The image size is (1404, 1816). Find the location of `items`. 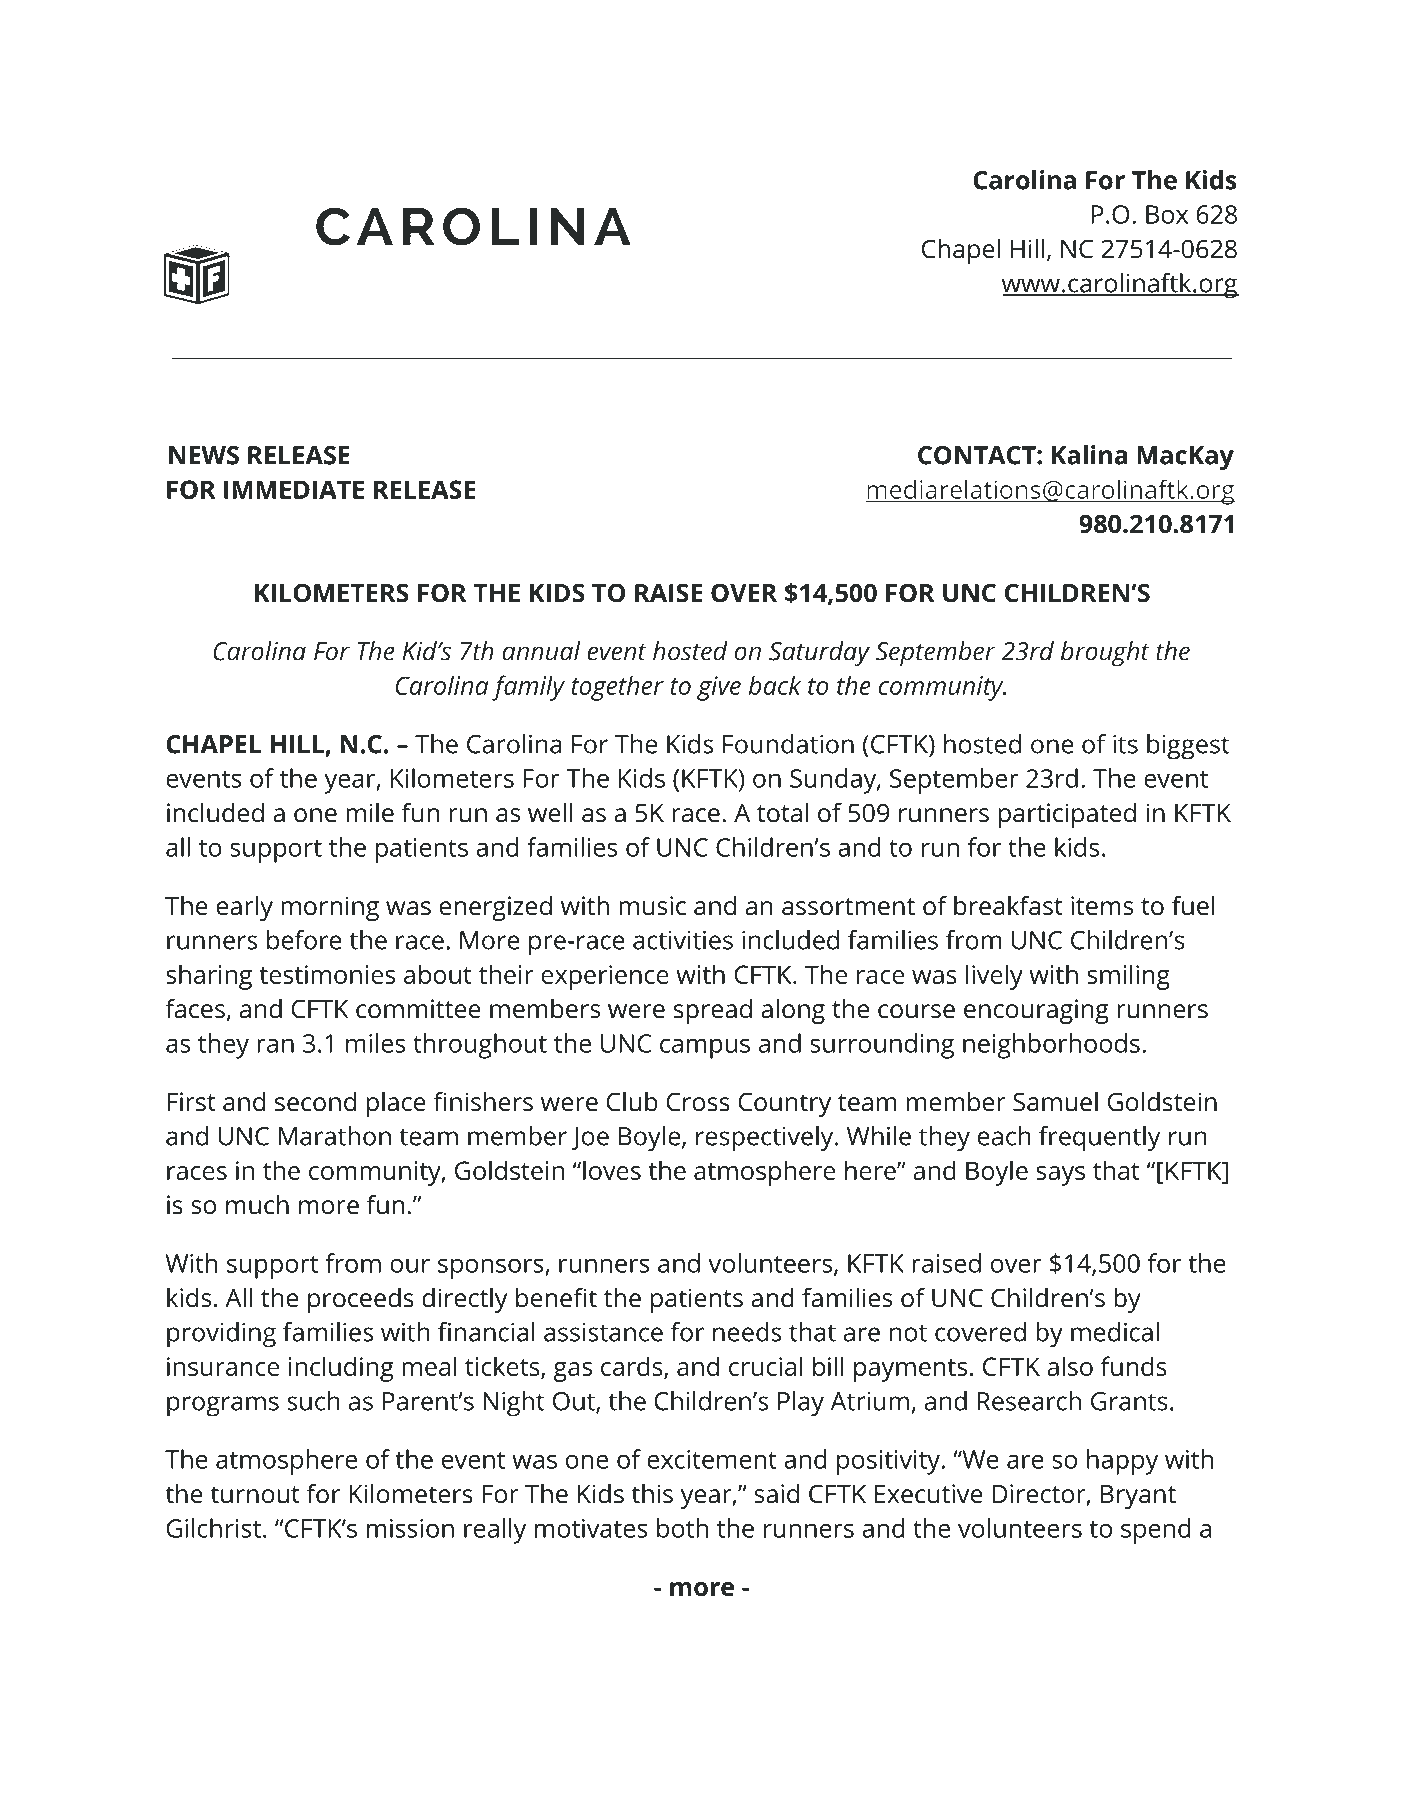

items is located at coordinates (1102, 906).
